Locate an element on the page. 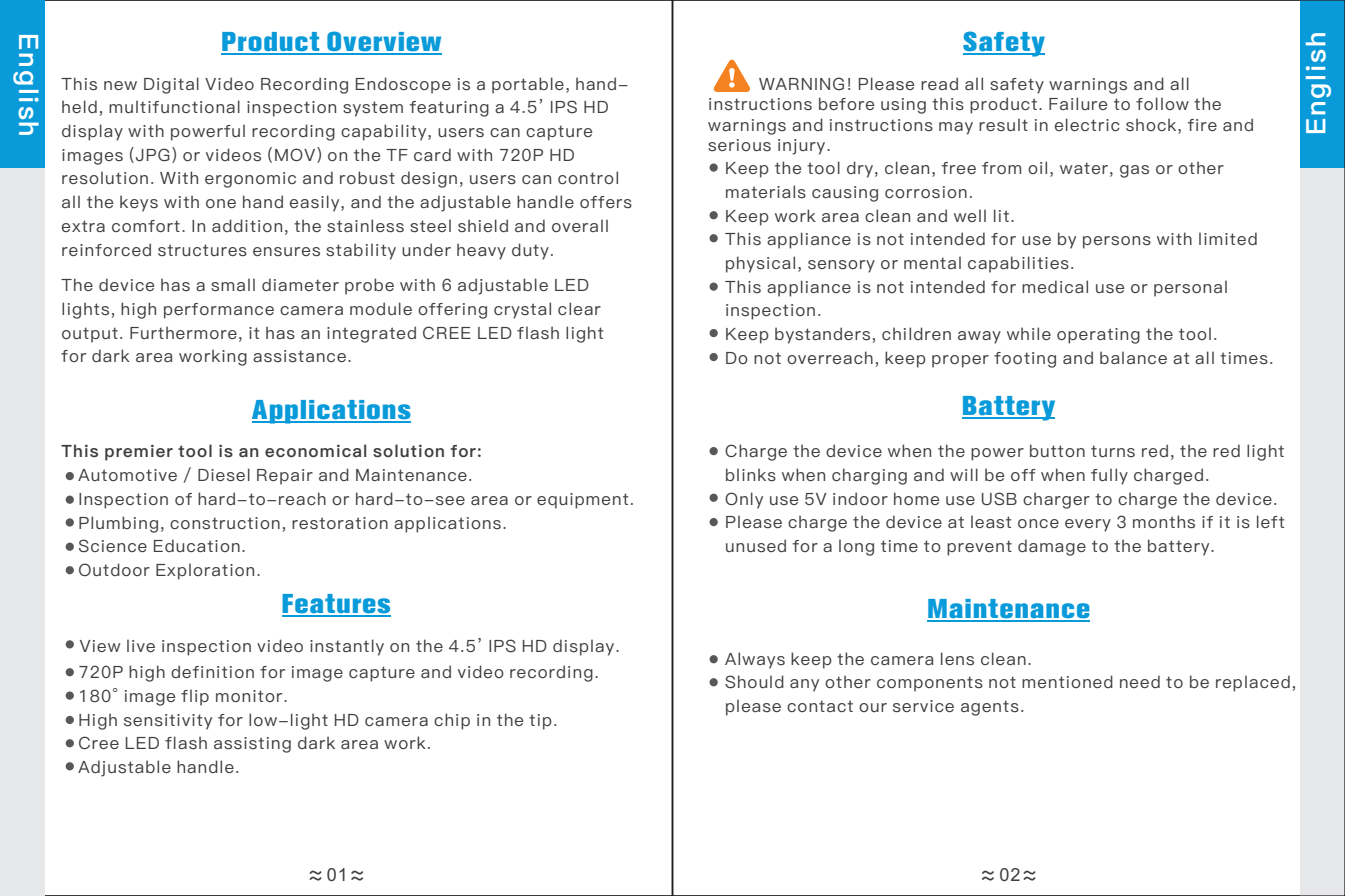 This document has height=896, width=1345. damage is located at coordinates (1052, 547).
